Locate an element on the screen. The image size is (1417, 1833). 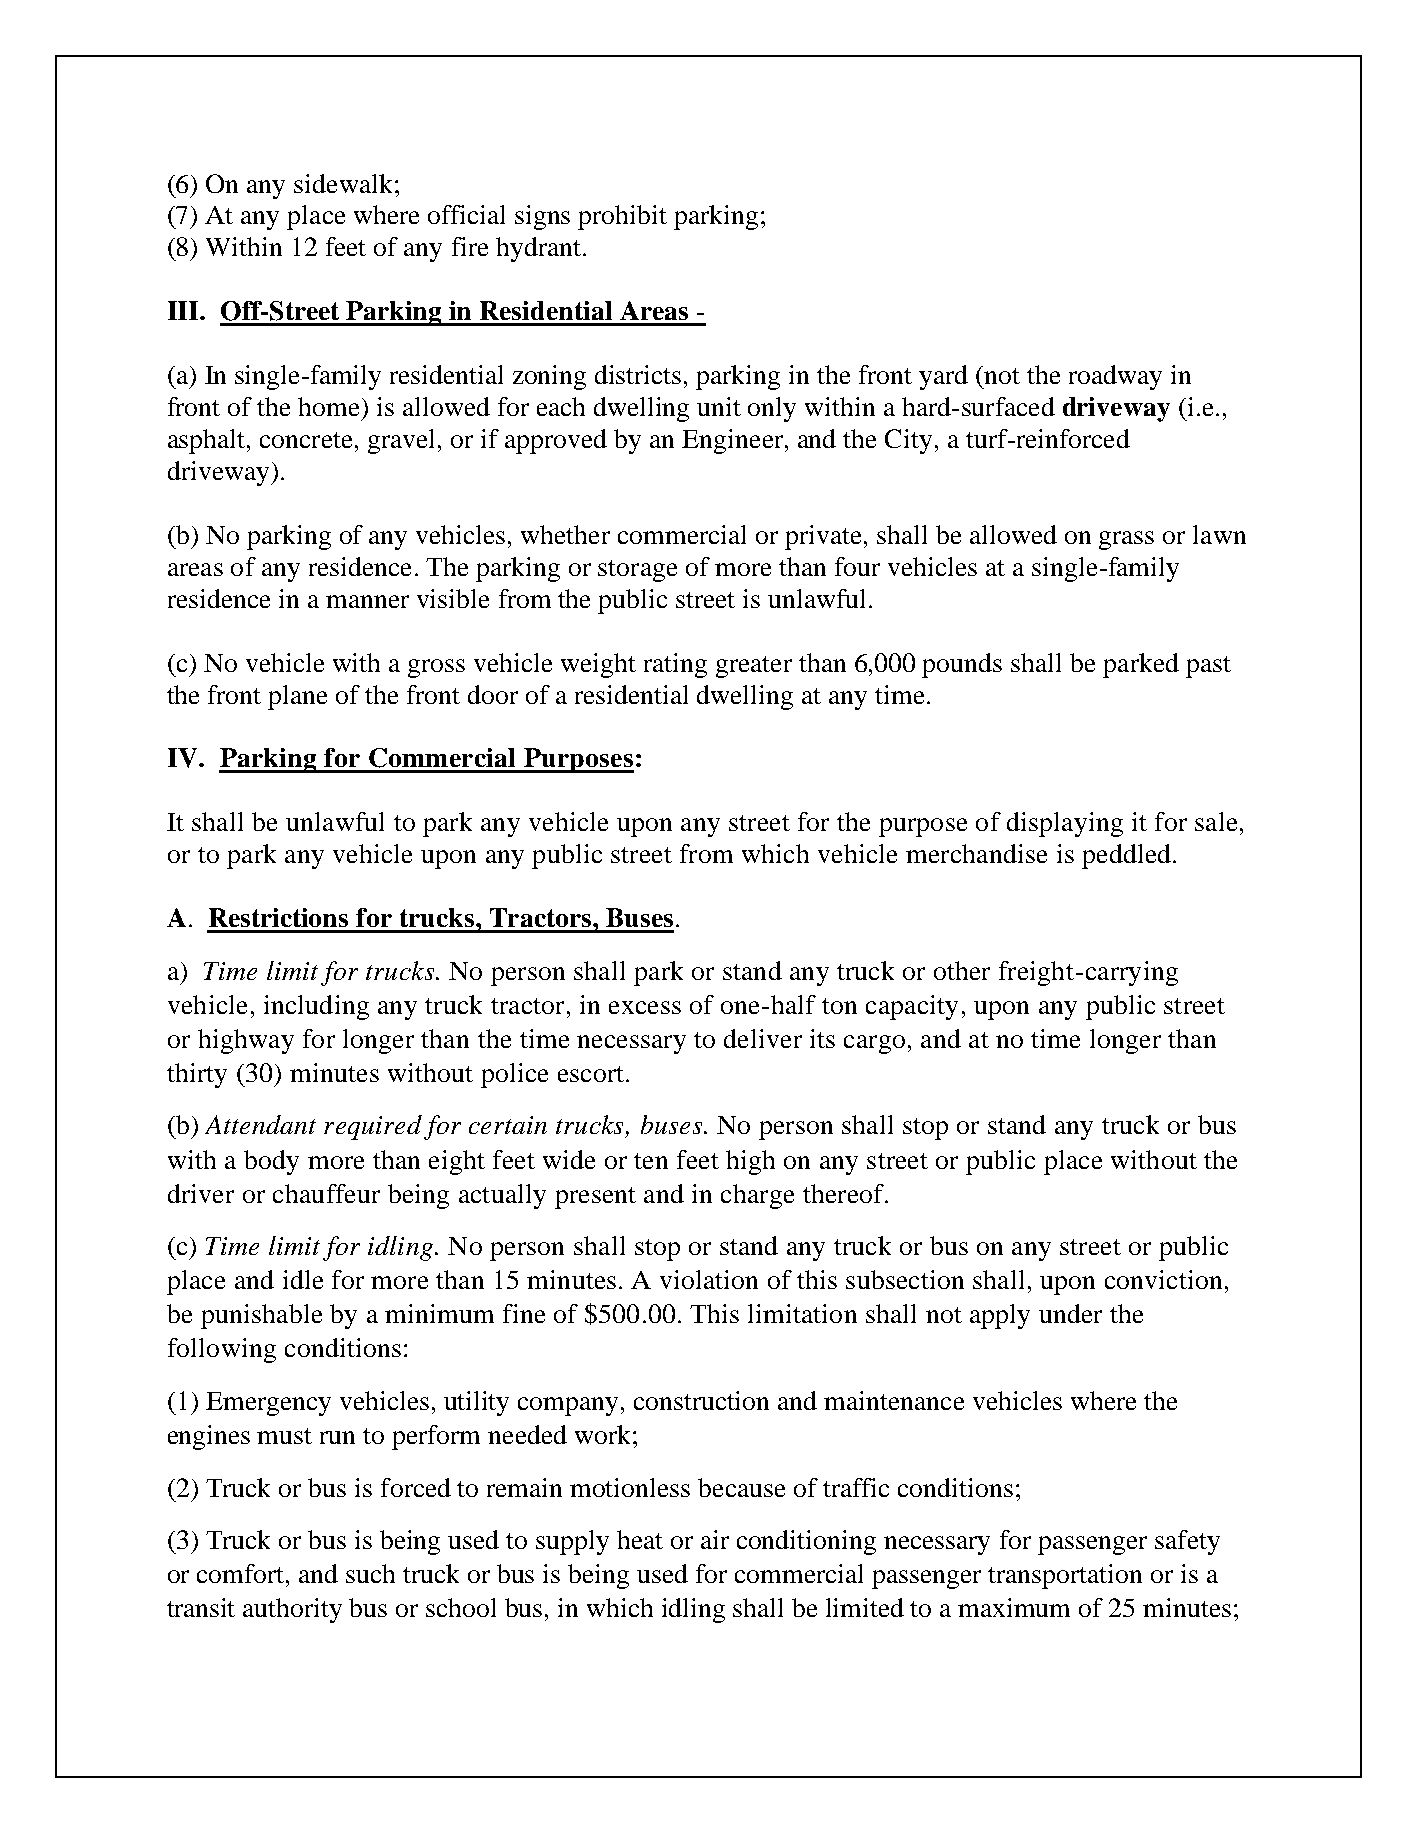
prohibit is located at coordinates (622, 217).
